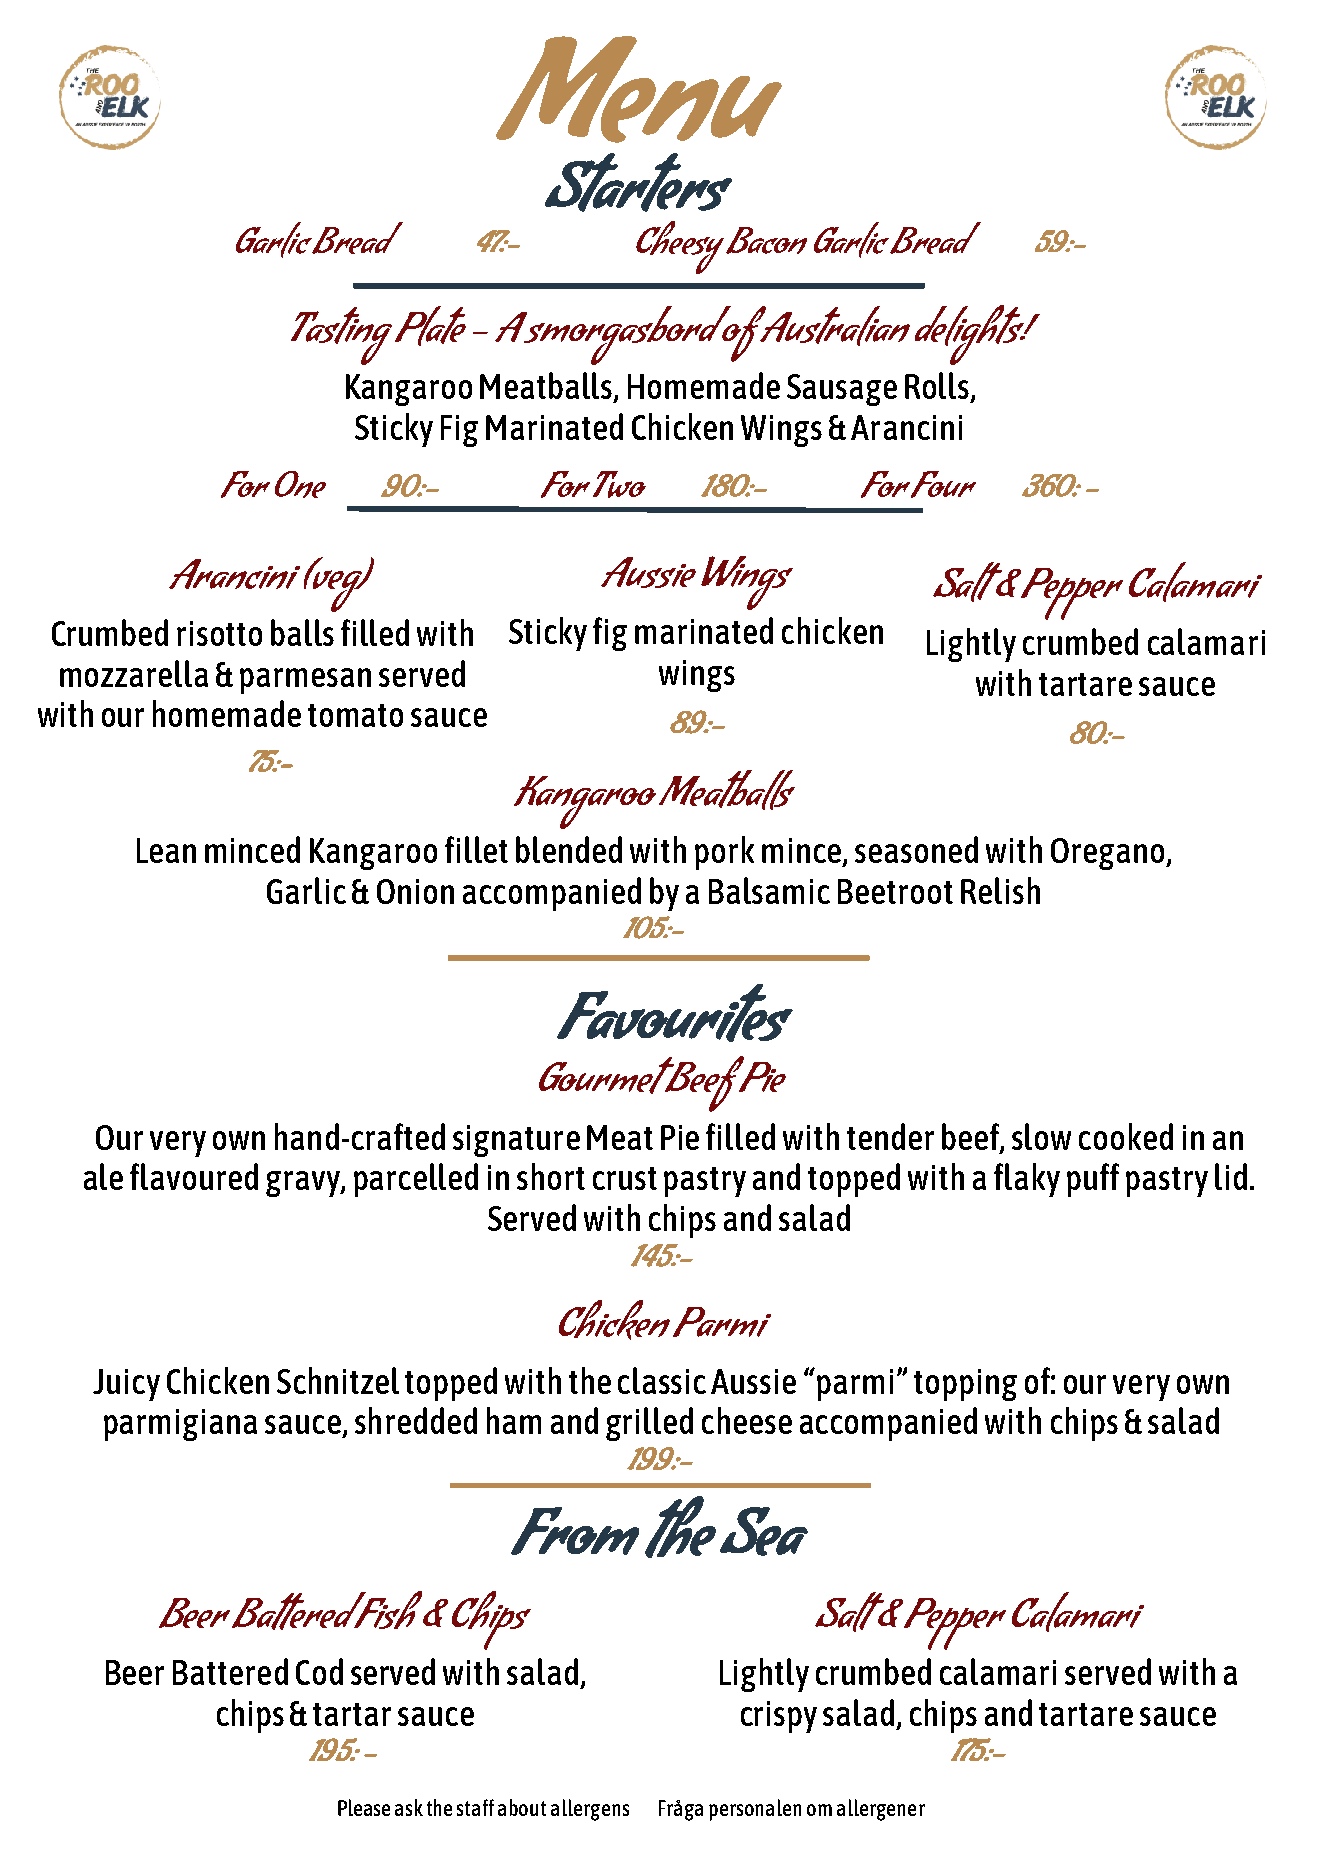 The height and width of the page is (1871, 1323). What do you see at coordinates (675, 1013) in the page?
I see `Favourites` at bounding box center [675, 1013].
